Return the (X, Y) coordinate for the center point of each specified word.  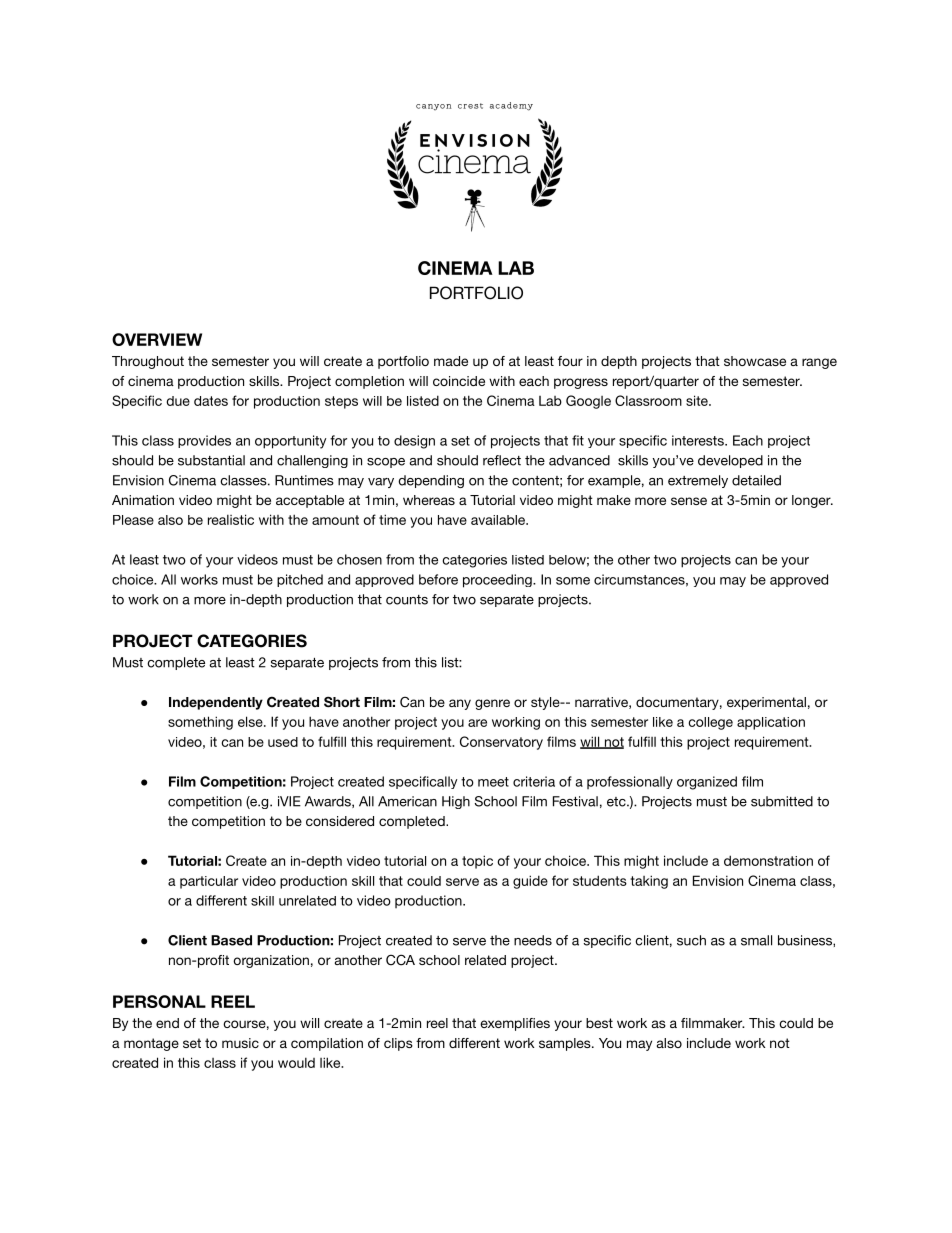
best (599, 1023)
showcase (755, 361)
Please (133, 520)
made (451, 361)
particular (209, 882)
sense (689, 501)
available (499, 520)
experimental (766, 703)
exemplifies (515, 1024)
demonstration (768, 860)
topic (477, 862)
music (240, 1043)
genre (492, 704)
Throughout (148, 362)
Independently (216, 703)
